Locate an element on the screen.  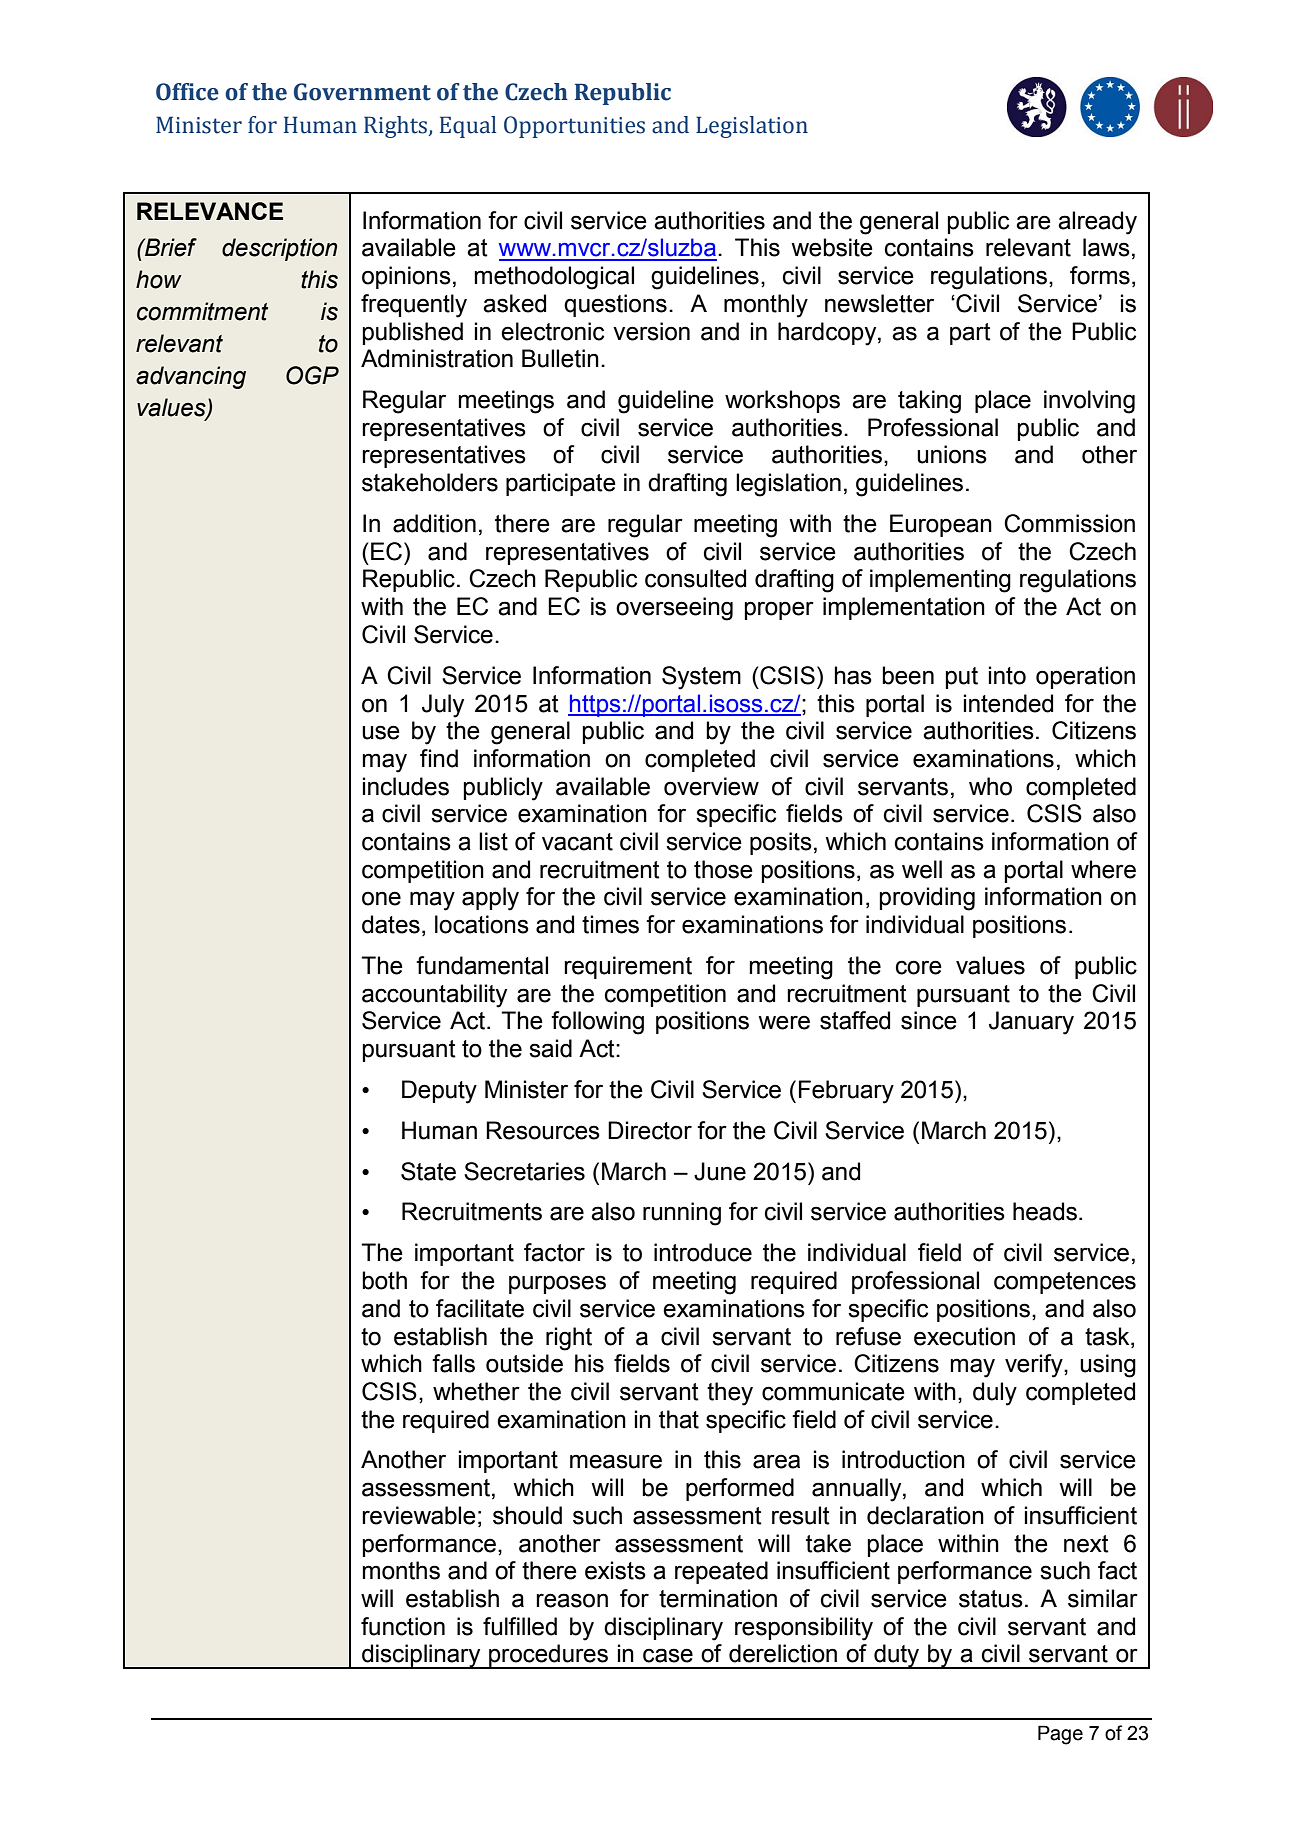
OGP is located at coordinates (312, 375).
